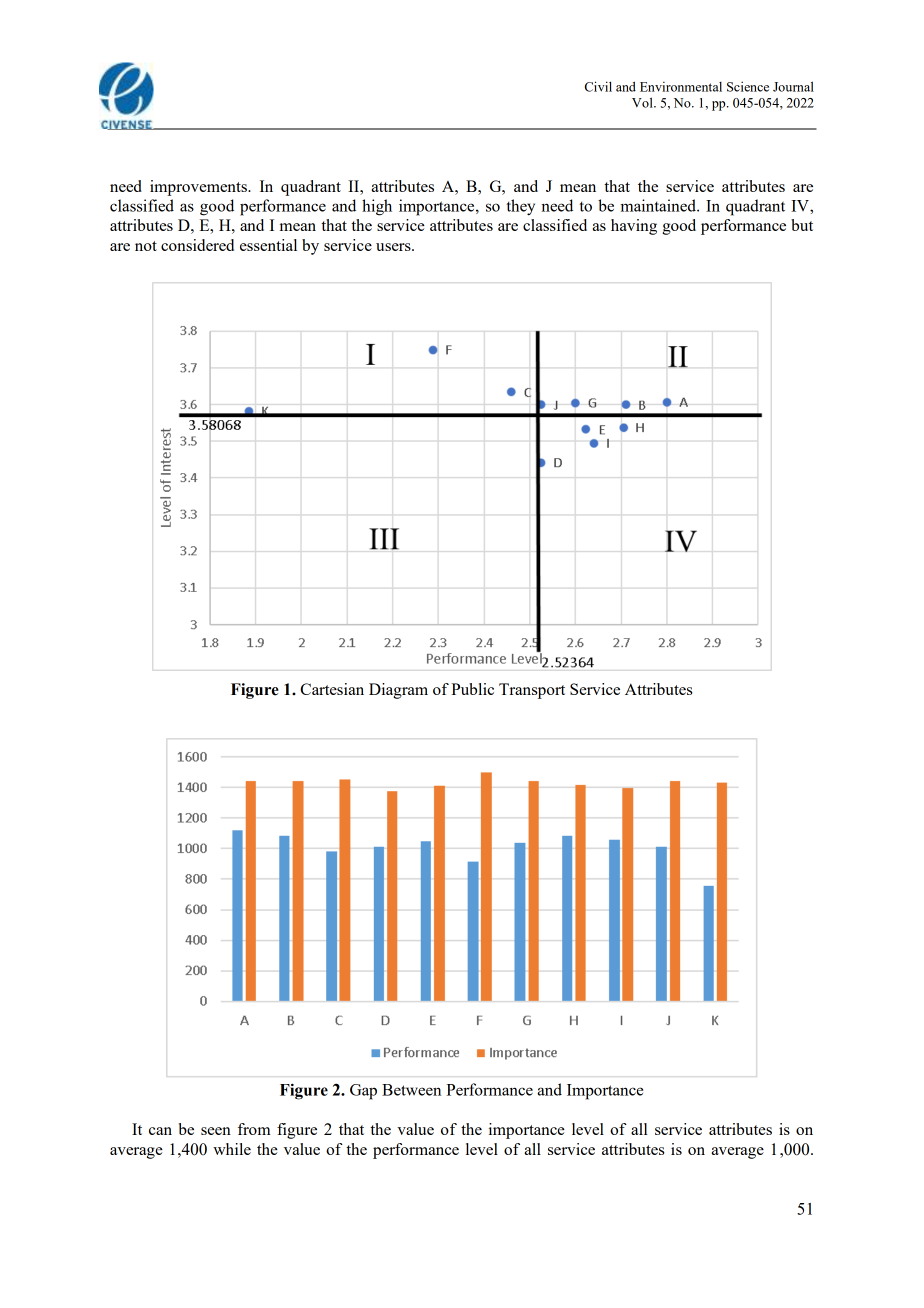 The width and height of the page is (924, 1308). I want to click on Diagram, so click(398, 691).
